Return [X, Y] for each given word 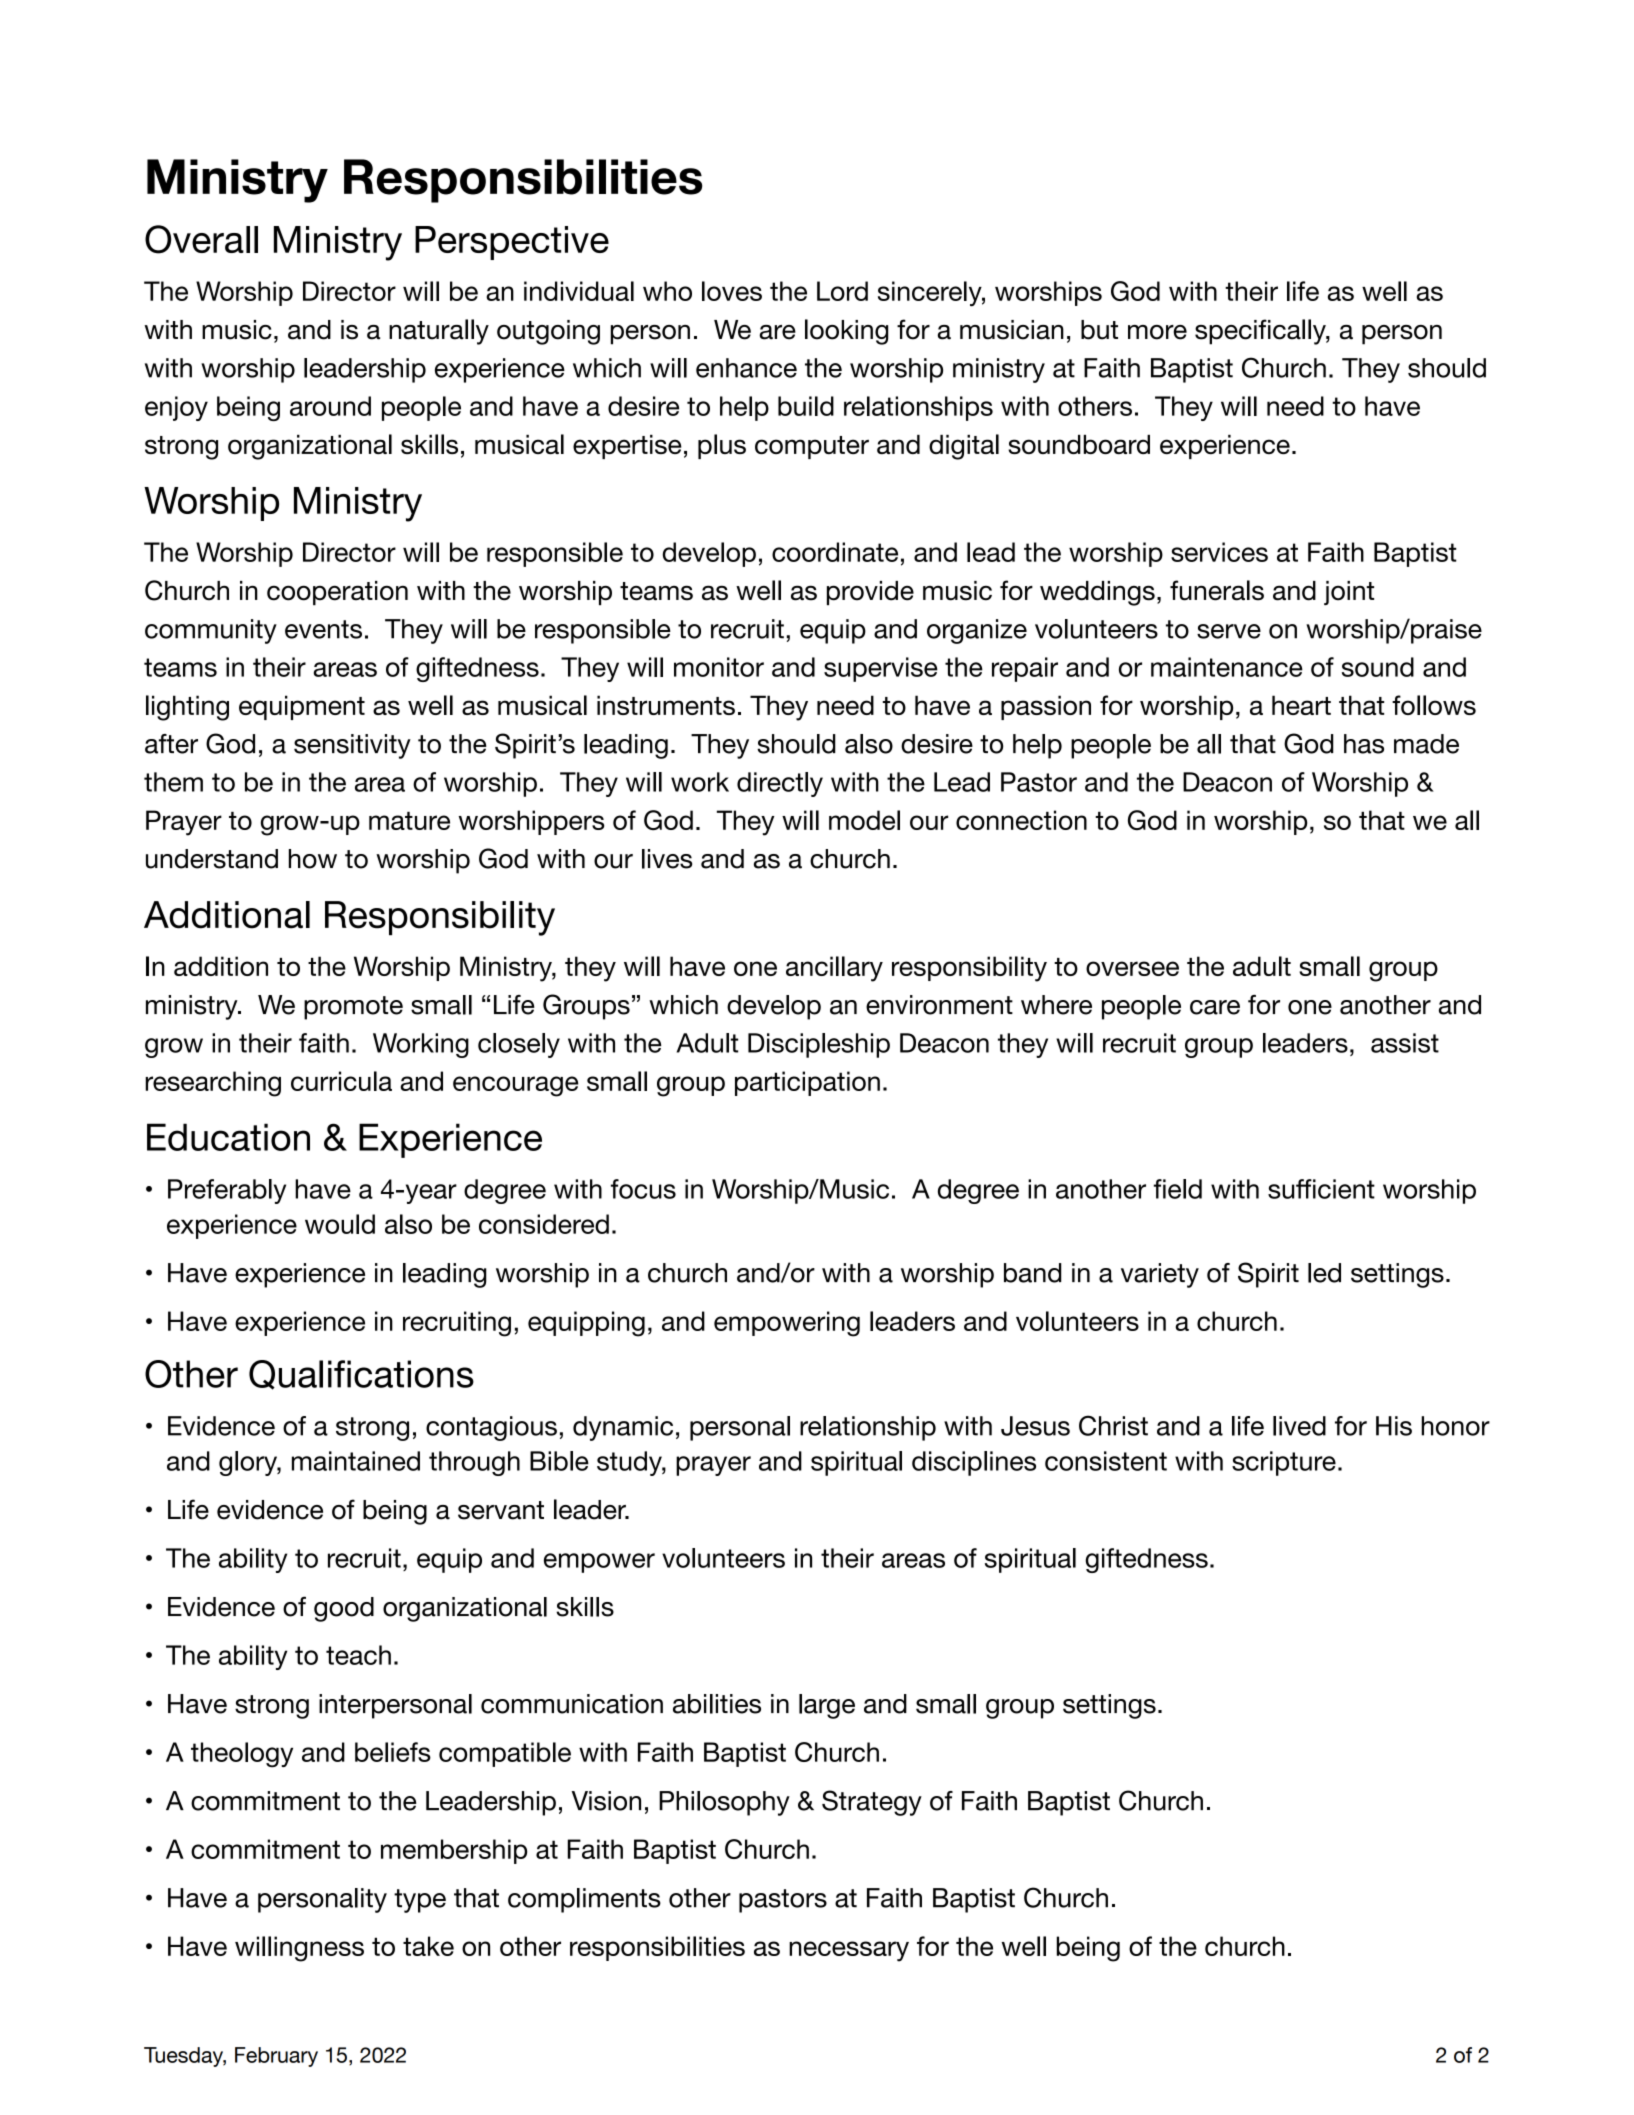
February [276, 2057]
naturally [439, 332]
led [1324, 1273]
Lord [842, 291]
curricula [341, 1081]
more [1157, 332]
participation [807, 1083]
